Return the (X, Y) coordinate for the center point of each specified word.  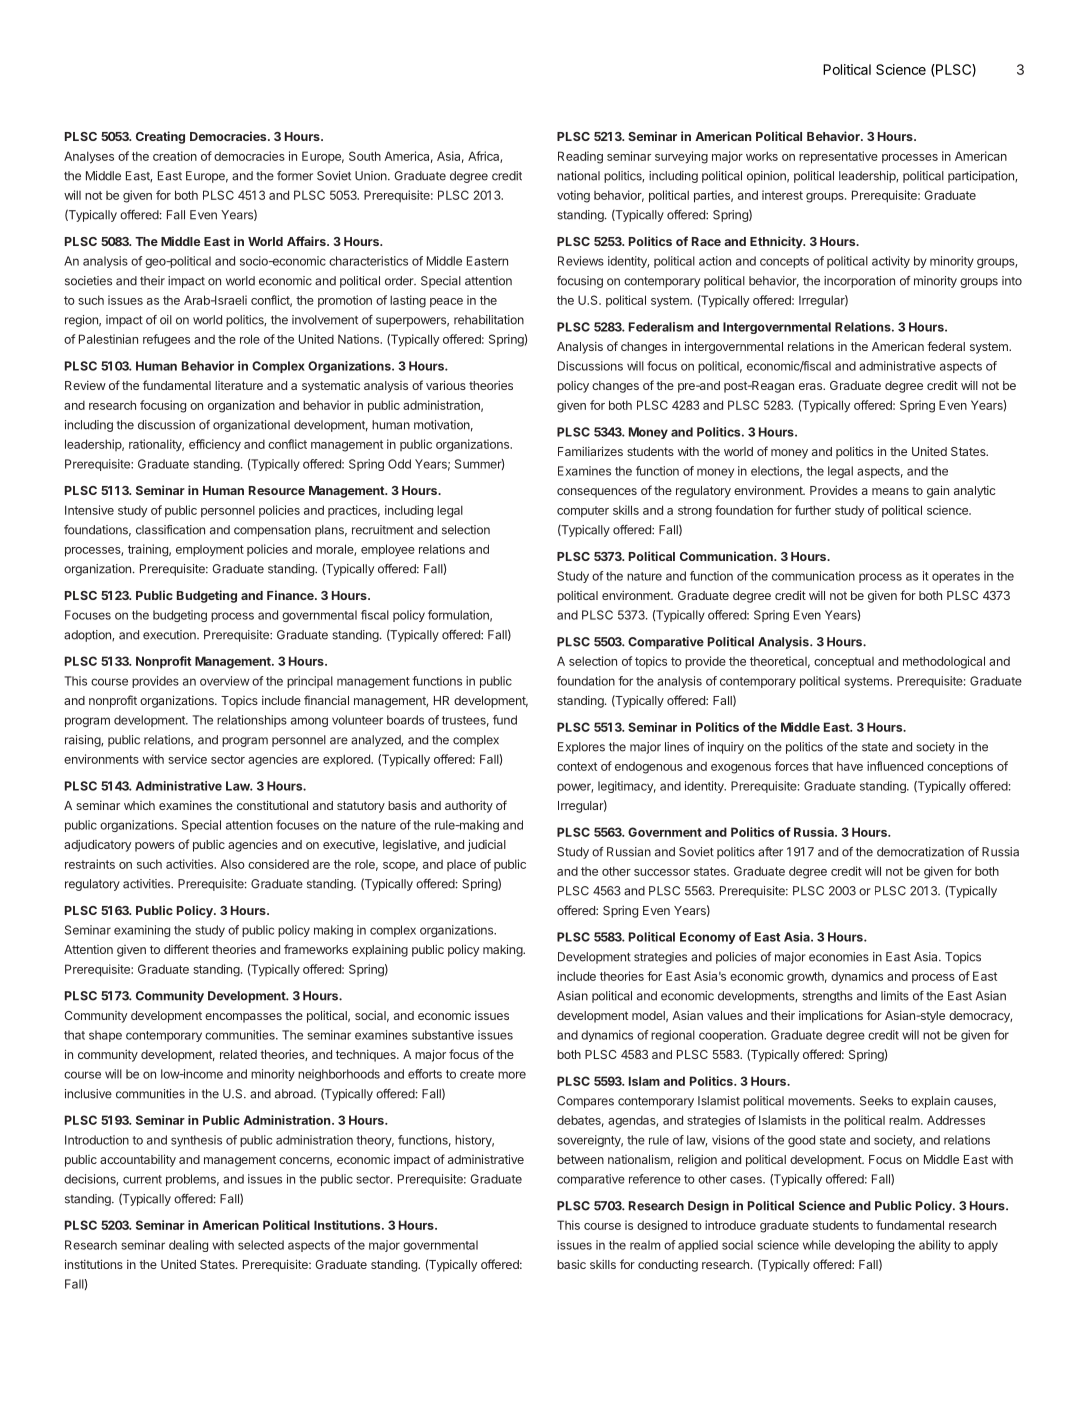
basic (571, 1264)
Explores (581, 748)
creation (175, 156)
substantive (443, 1035)
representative (838, 157)
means (890, 491)
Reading (580, 157)
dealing (188, 1246)
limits (895, 996)
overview (225, 681)
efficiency (215, 445)
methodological (944, 662)
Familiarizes (590, 451)
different (186, 949)
